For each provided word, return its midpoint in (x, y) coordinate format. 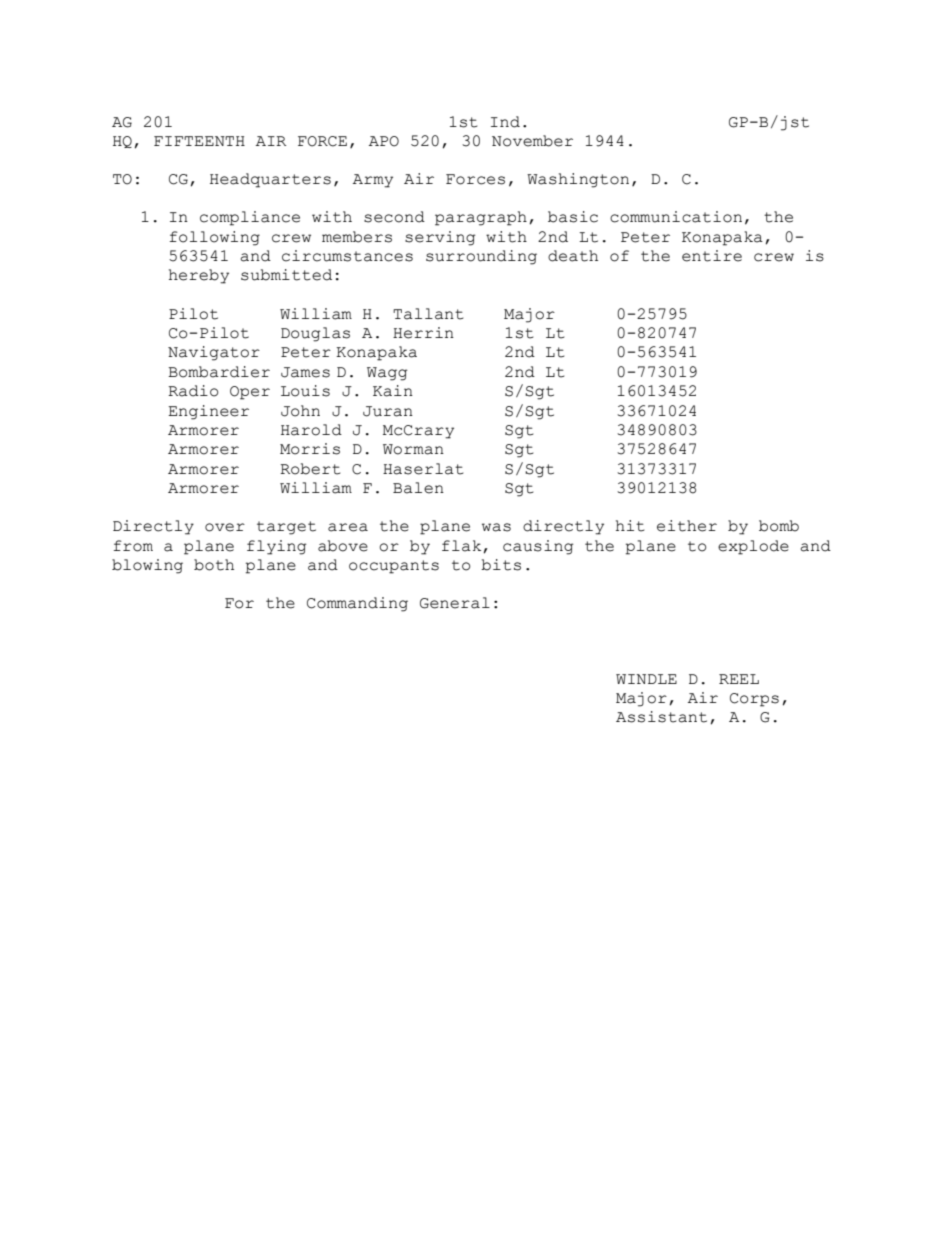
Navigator (214, 353)
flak (463, 546)
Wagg (387, 374)
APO (384, 141)
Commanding (357, 604)
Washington (578, 180)
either (687, 526)
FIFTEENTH (199, 141)
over (225, 527)
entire (712, 256)
